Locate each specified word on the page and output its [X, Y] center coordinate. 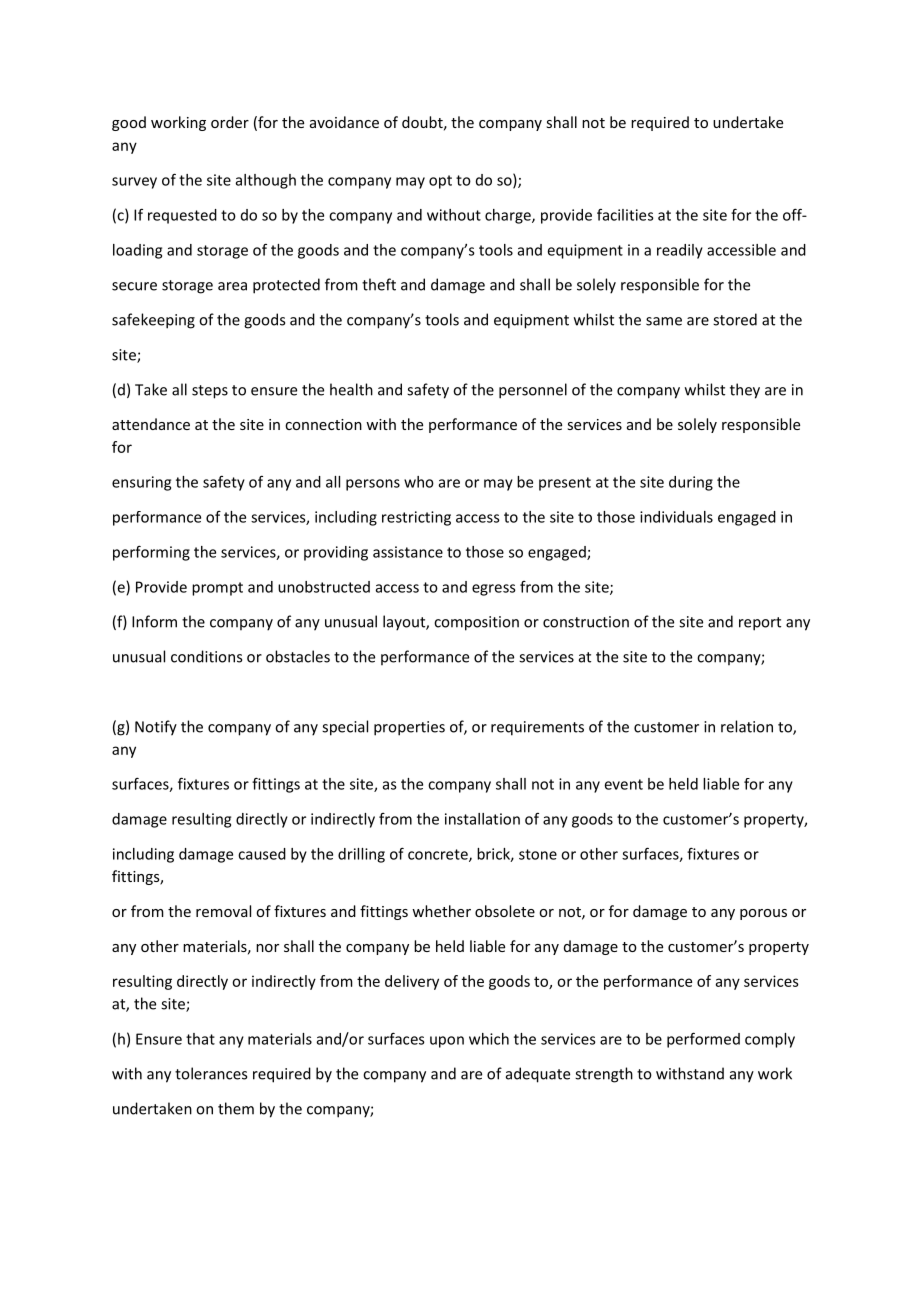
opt [440, 182]
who [419, 482]
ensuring [141, 483]
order [230, 122]
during [691, 483]
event [624, 784]
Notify [156, 728]
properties [409, 728]
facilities [625, 215]
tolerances [211, 1073]
